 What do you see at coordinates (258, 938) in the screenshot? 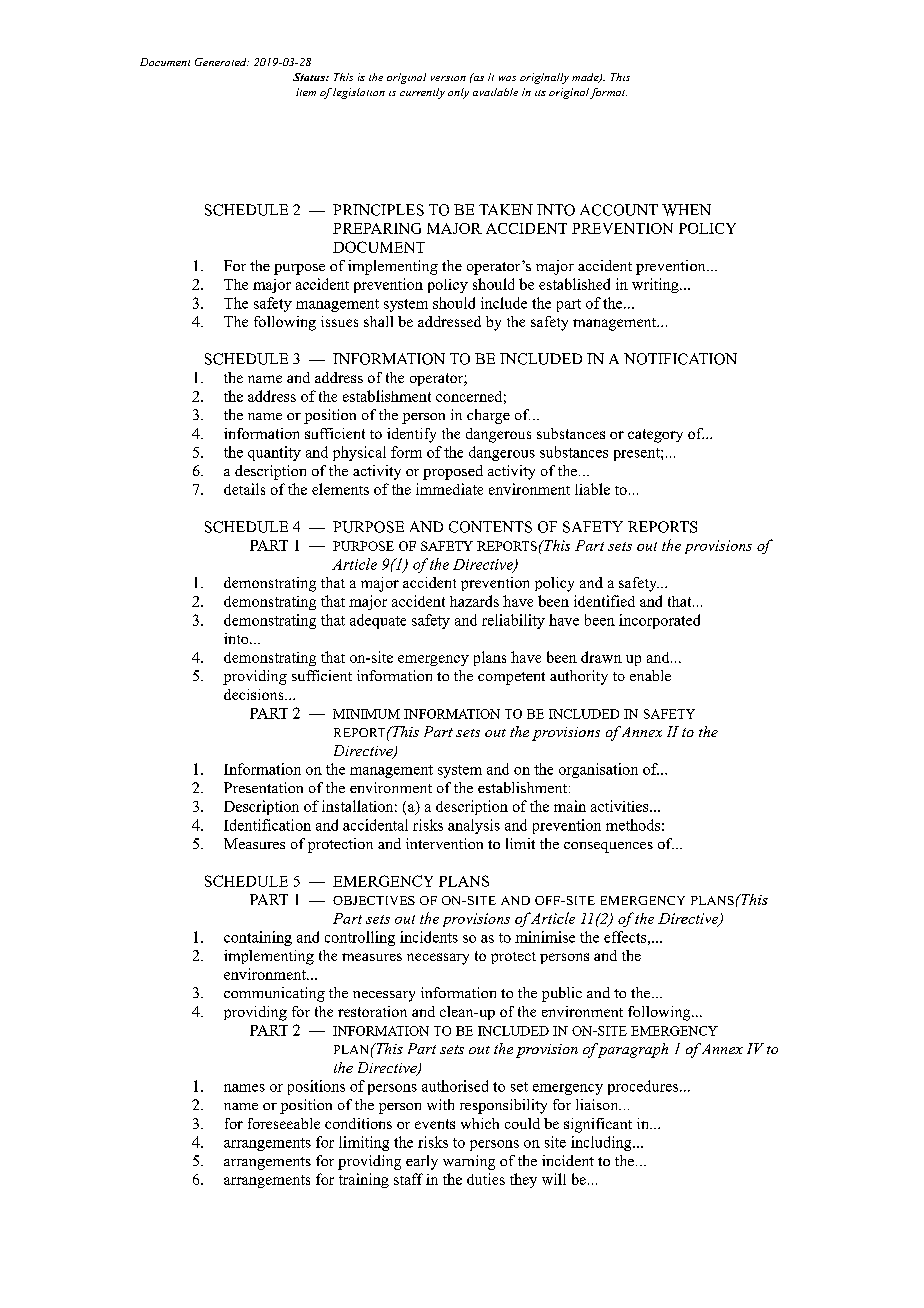
I see `containing` at bounding box center [258, 938].
